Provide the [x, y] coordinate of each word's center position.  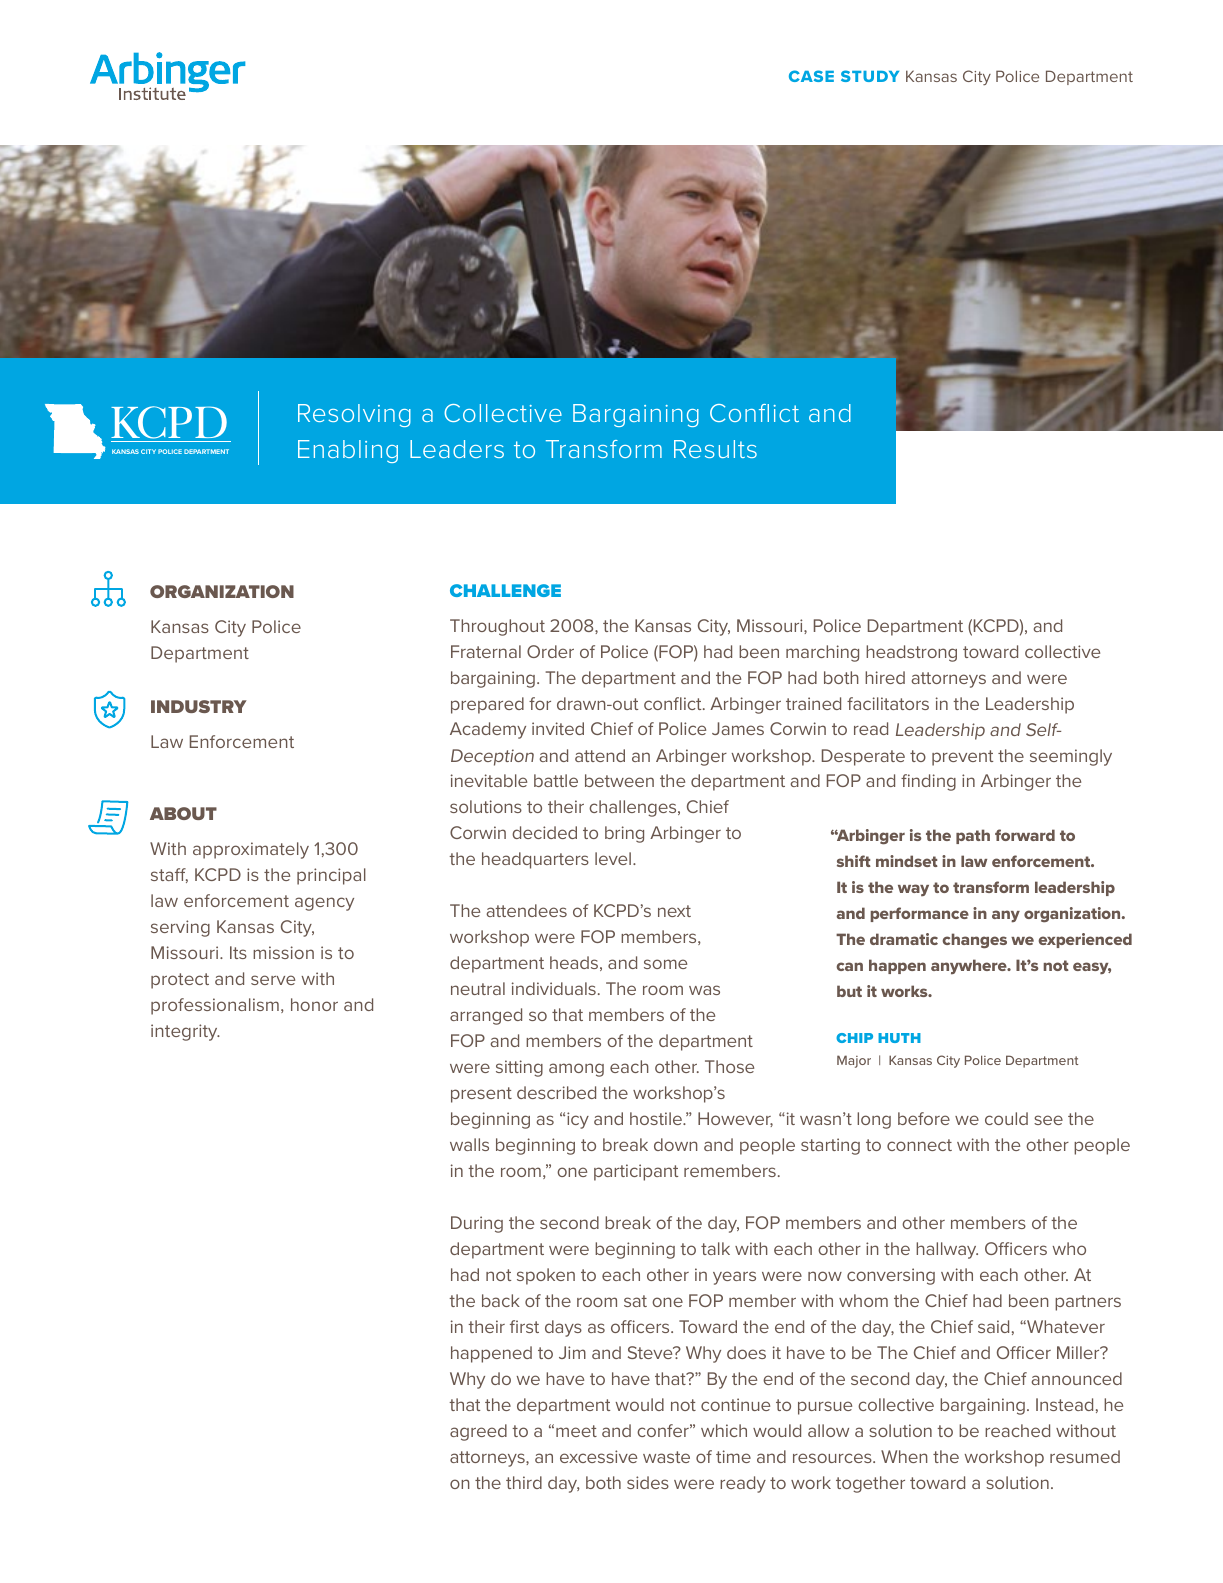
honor [314, 1004]
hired [885, 677]
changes [974, 941]
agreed [478, 1432]
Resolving [354, 415]
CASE [811, 76]
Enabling [348, 451]
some [665, 964]
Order [550, 651]
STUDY [870, 76]
